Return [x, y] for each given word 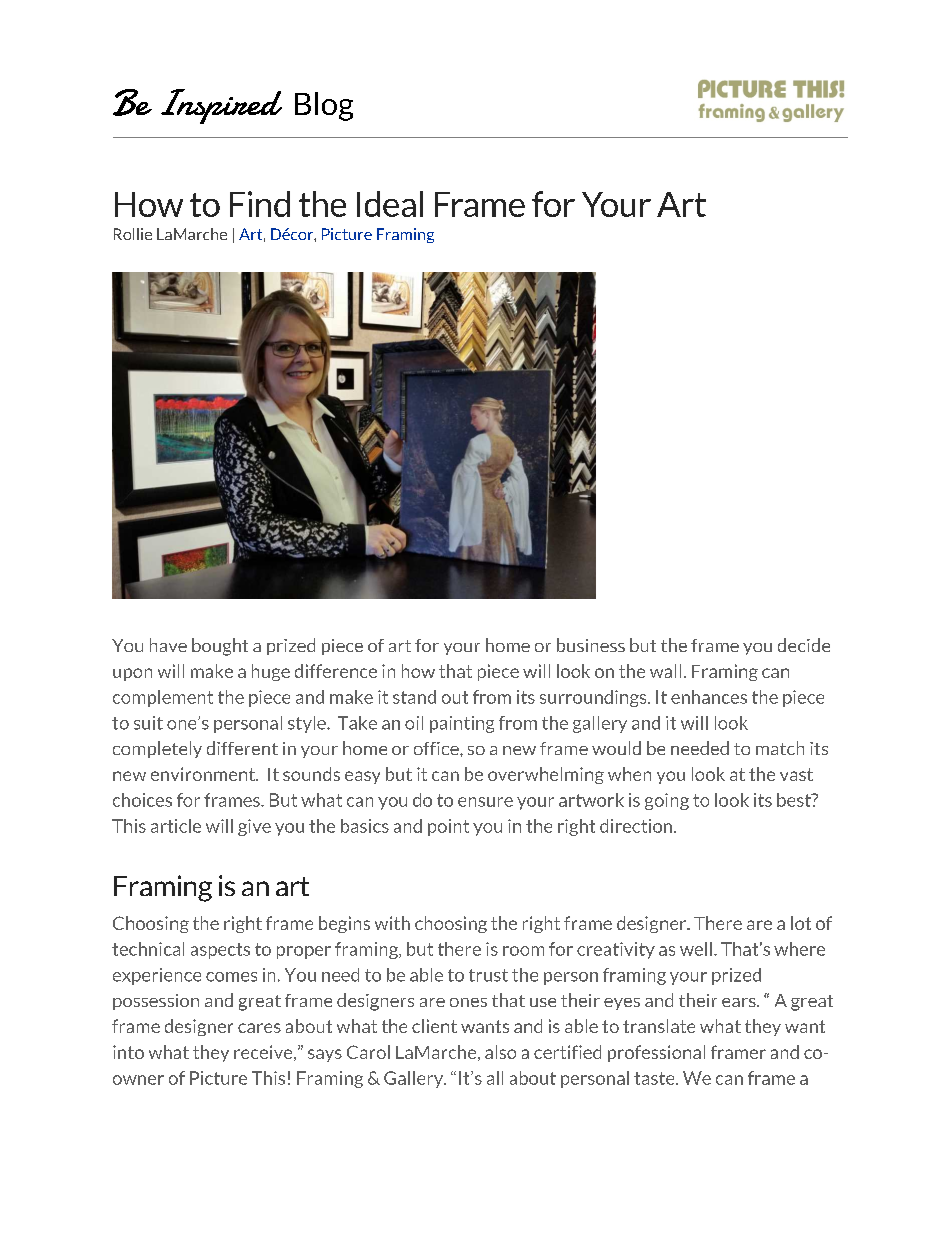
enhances [709, 697]
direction [637, 826]
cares [259, 1028]
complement [163, 698]
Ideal [390, 204]
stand [414, 697]
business [591, 645]
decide [804, 645]
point [448, 827]
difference [336, 671]
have [168, 645]
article [176, 826]
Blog [324, 106]
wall [665, 671]
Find [260, 204]
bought [220, 647]
